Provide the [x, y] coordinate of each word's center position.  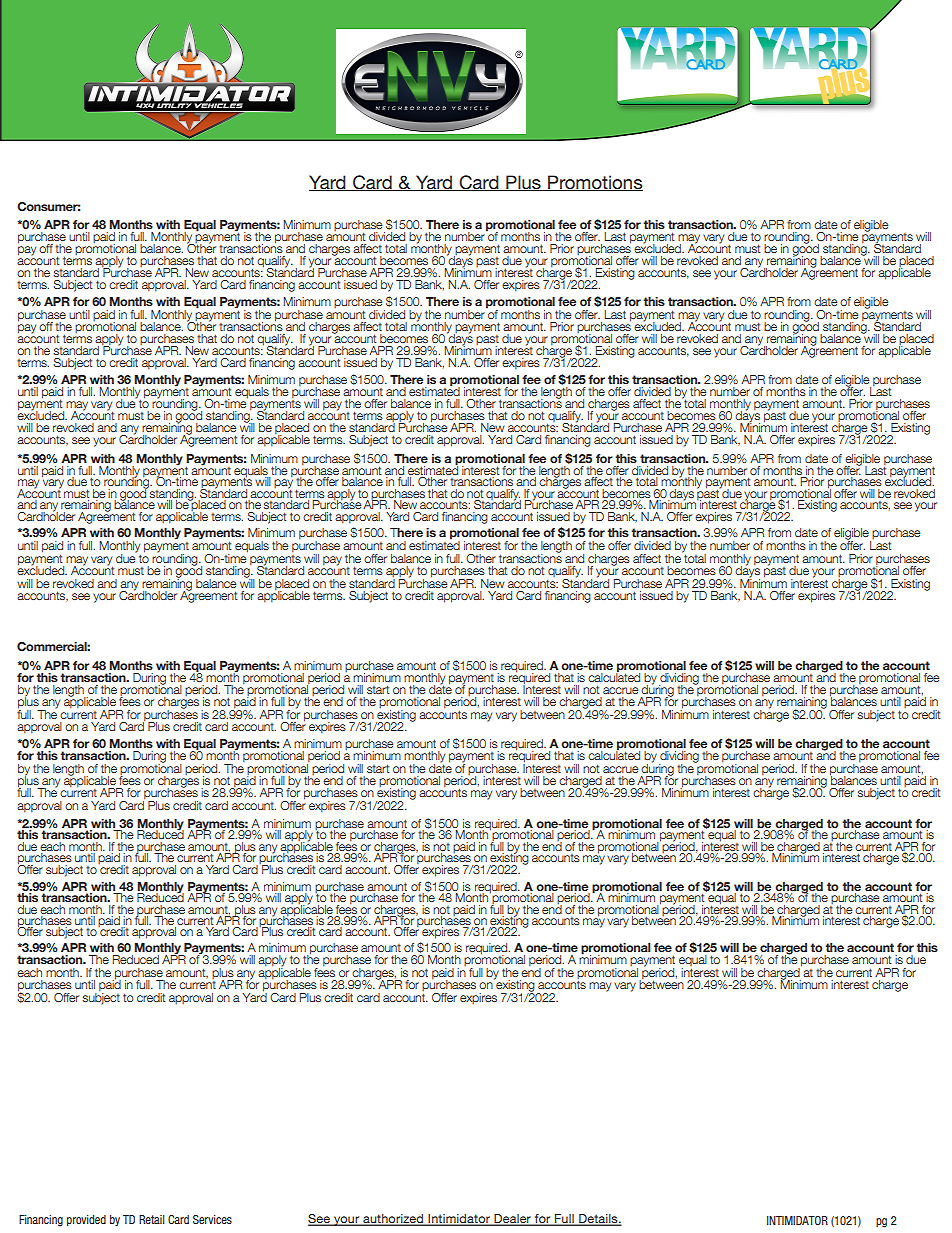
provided [86, 1220]
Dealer [512, 1219]
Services [212, 1219]
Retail [152, 1219]
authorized [393, 1219]
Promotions [594, 183]
